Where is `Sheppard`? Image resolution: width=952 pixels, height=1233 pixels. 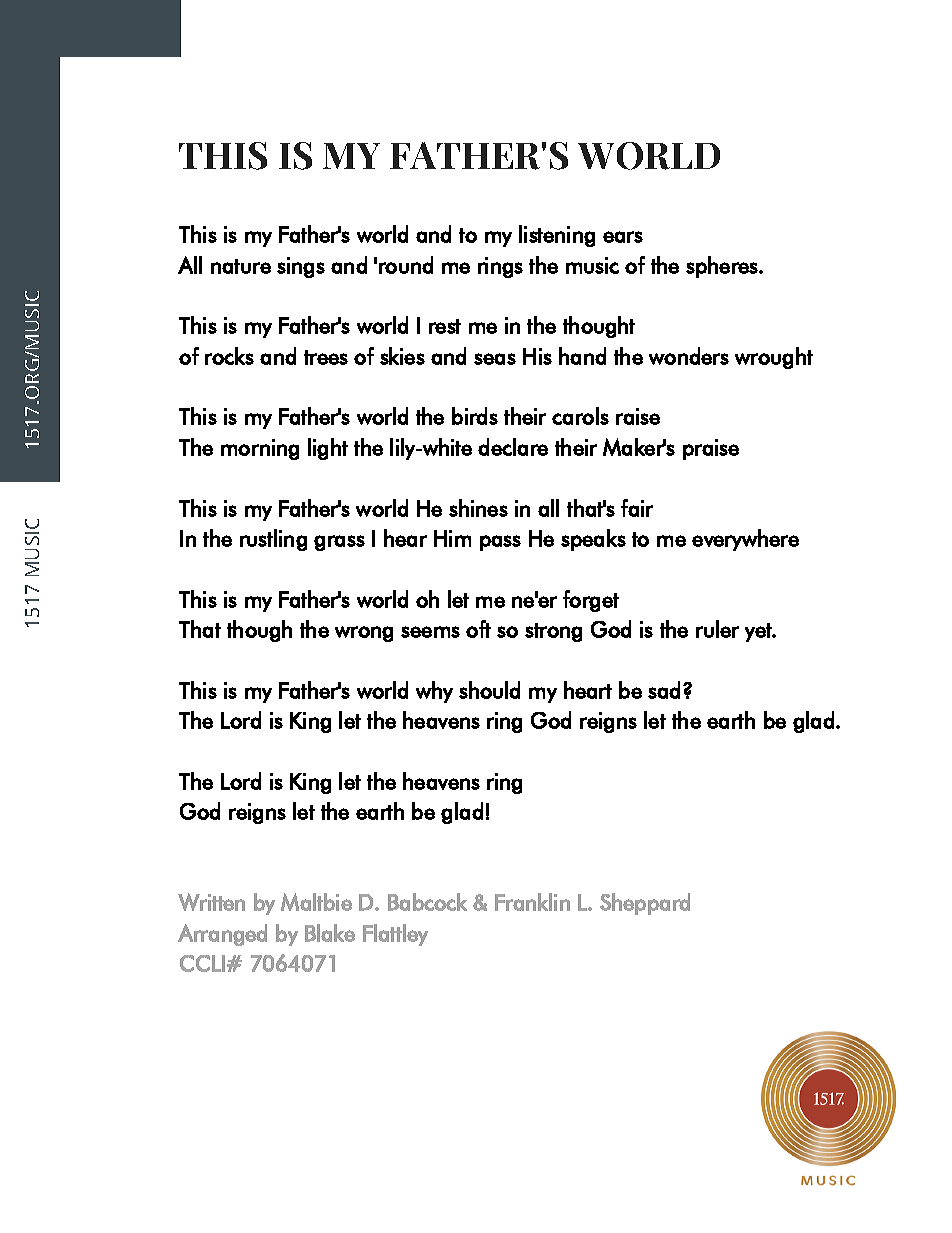 Sheppard is located at coordinates (645, 904).
